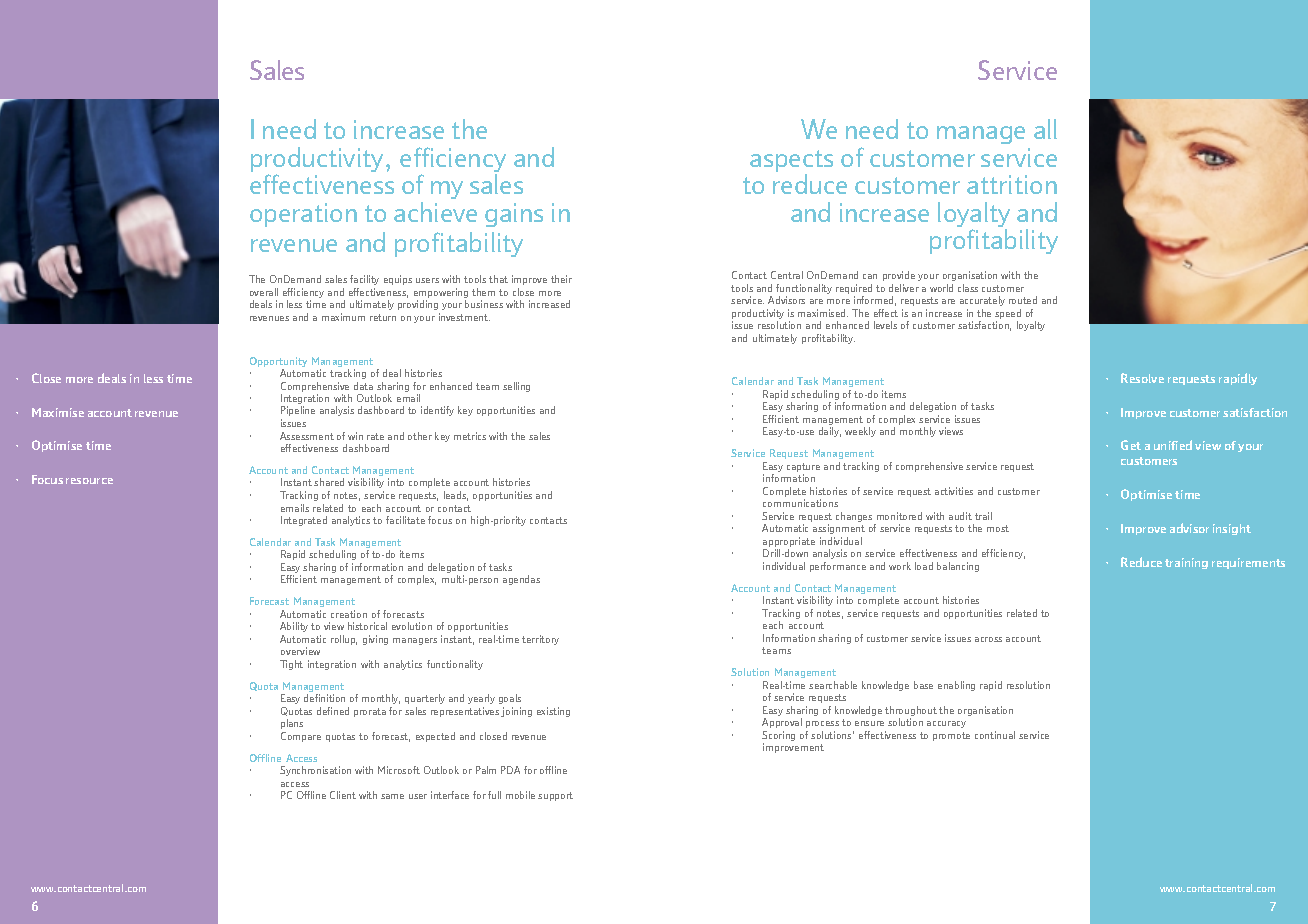  I want to click on speed, so click(1008, 315).
